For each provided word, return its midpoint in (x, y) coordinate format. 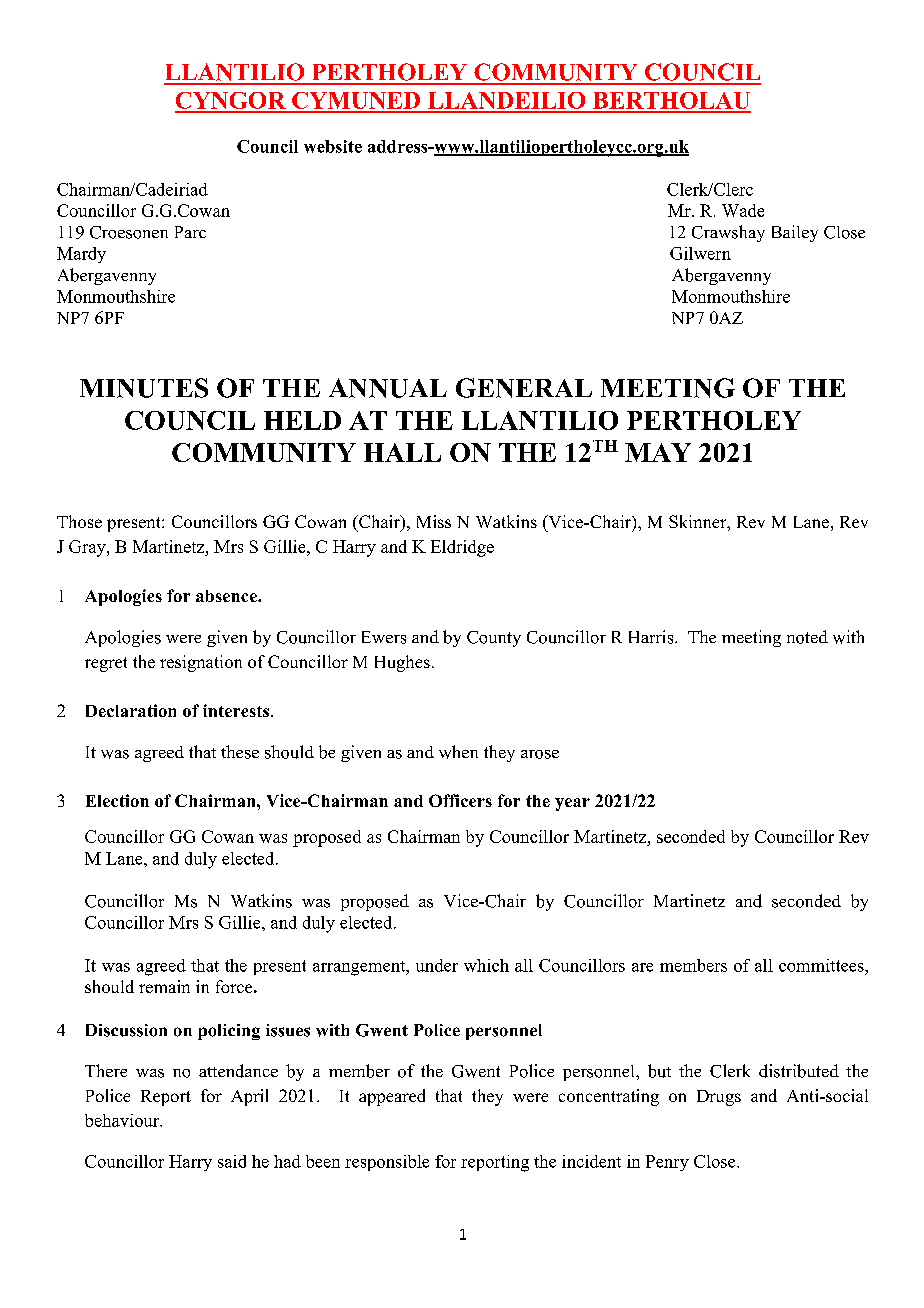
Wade (743, 210)
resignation (201, 663)
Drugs (719, 1098)
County (494, 639)
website (333, 146)
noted (807, 637)
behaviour (123, 1120)
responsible (387, 1163)
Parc (190, 232)
